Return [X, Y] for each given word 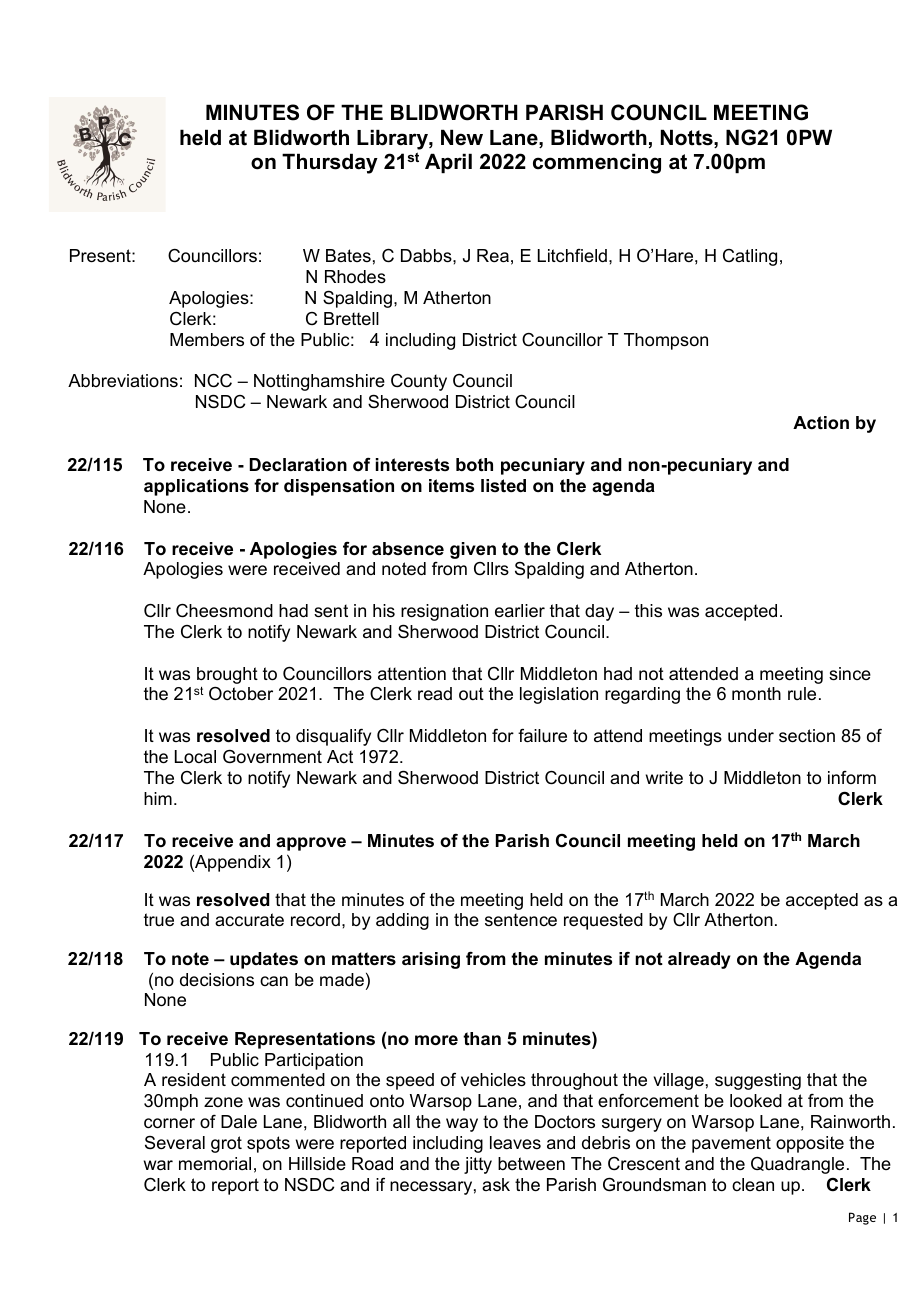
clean [753, 1184]
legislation [559, 695]
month [756, 693]
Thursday [330, 163]
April [448, 163]
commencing [597, 163]
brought [227, 675]
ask [496, 1184]
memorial [215, 1163]
